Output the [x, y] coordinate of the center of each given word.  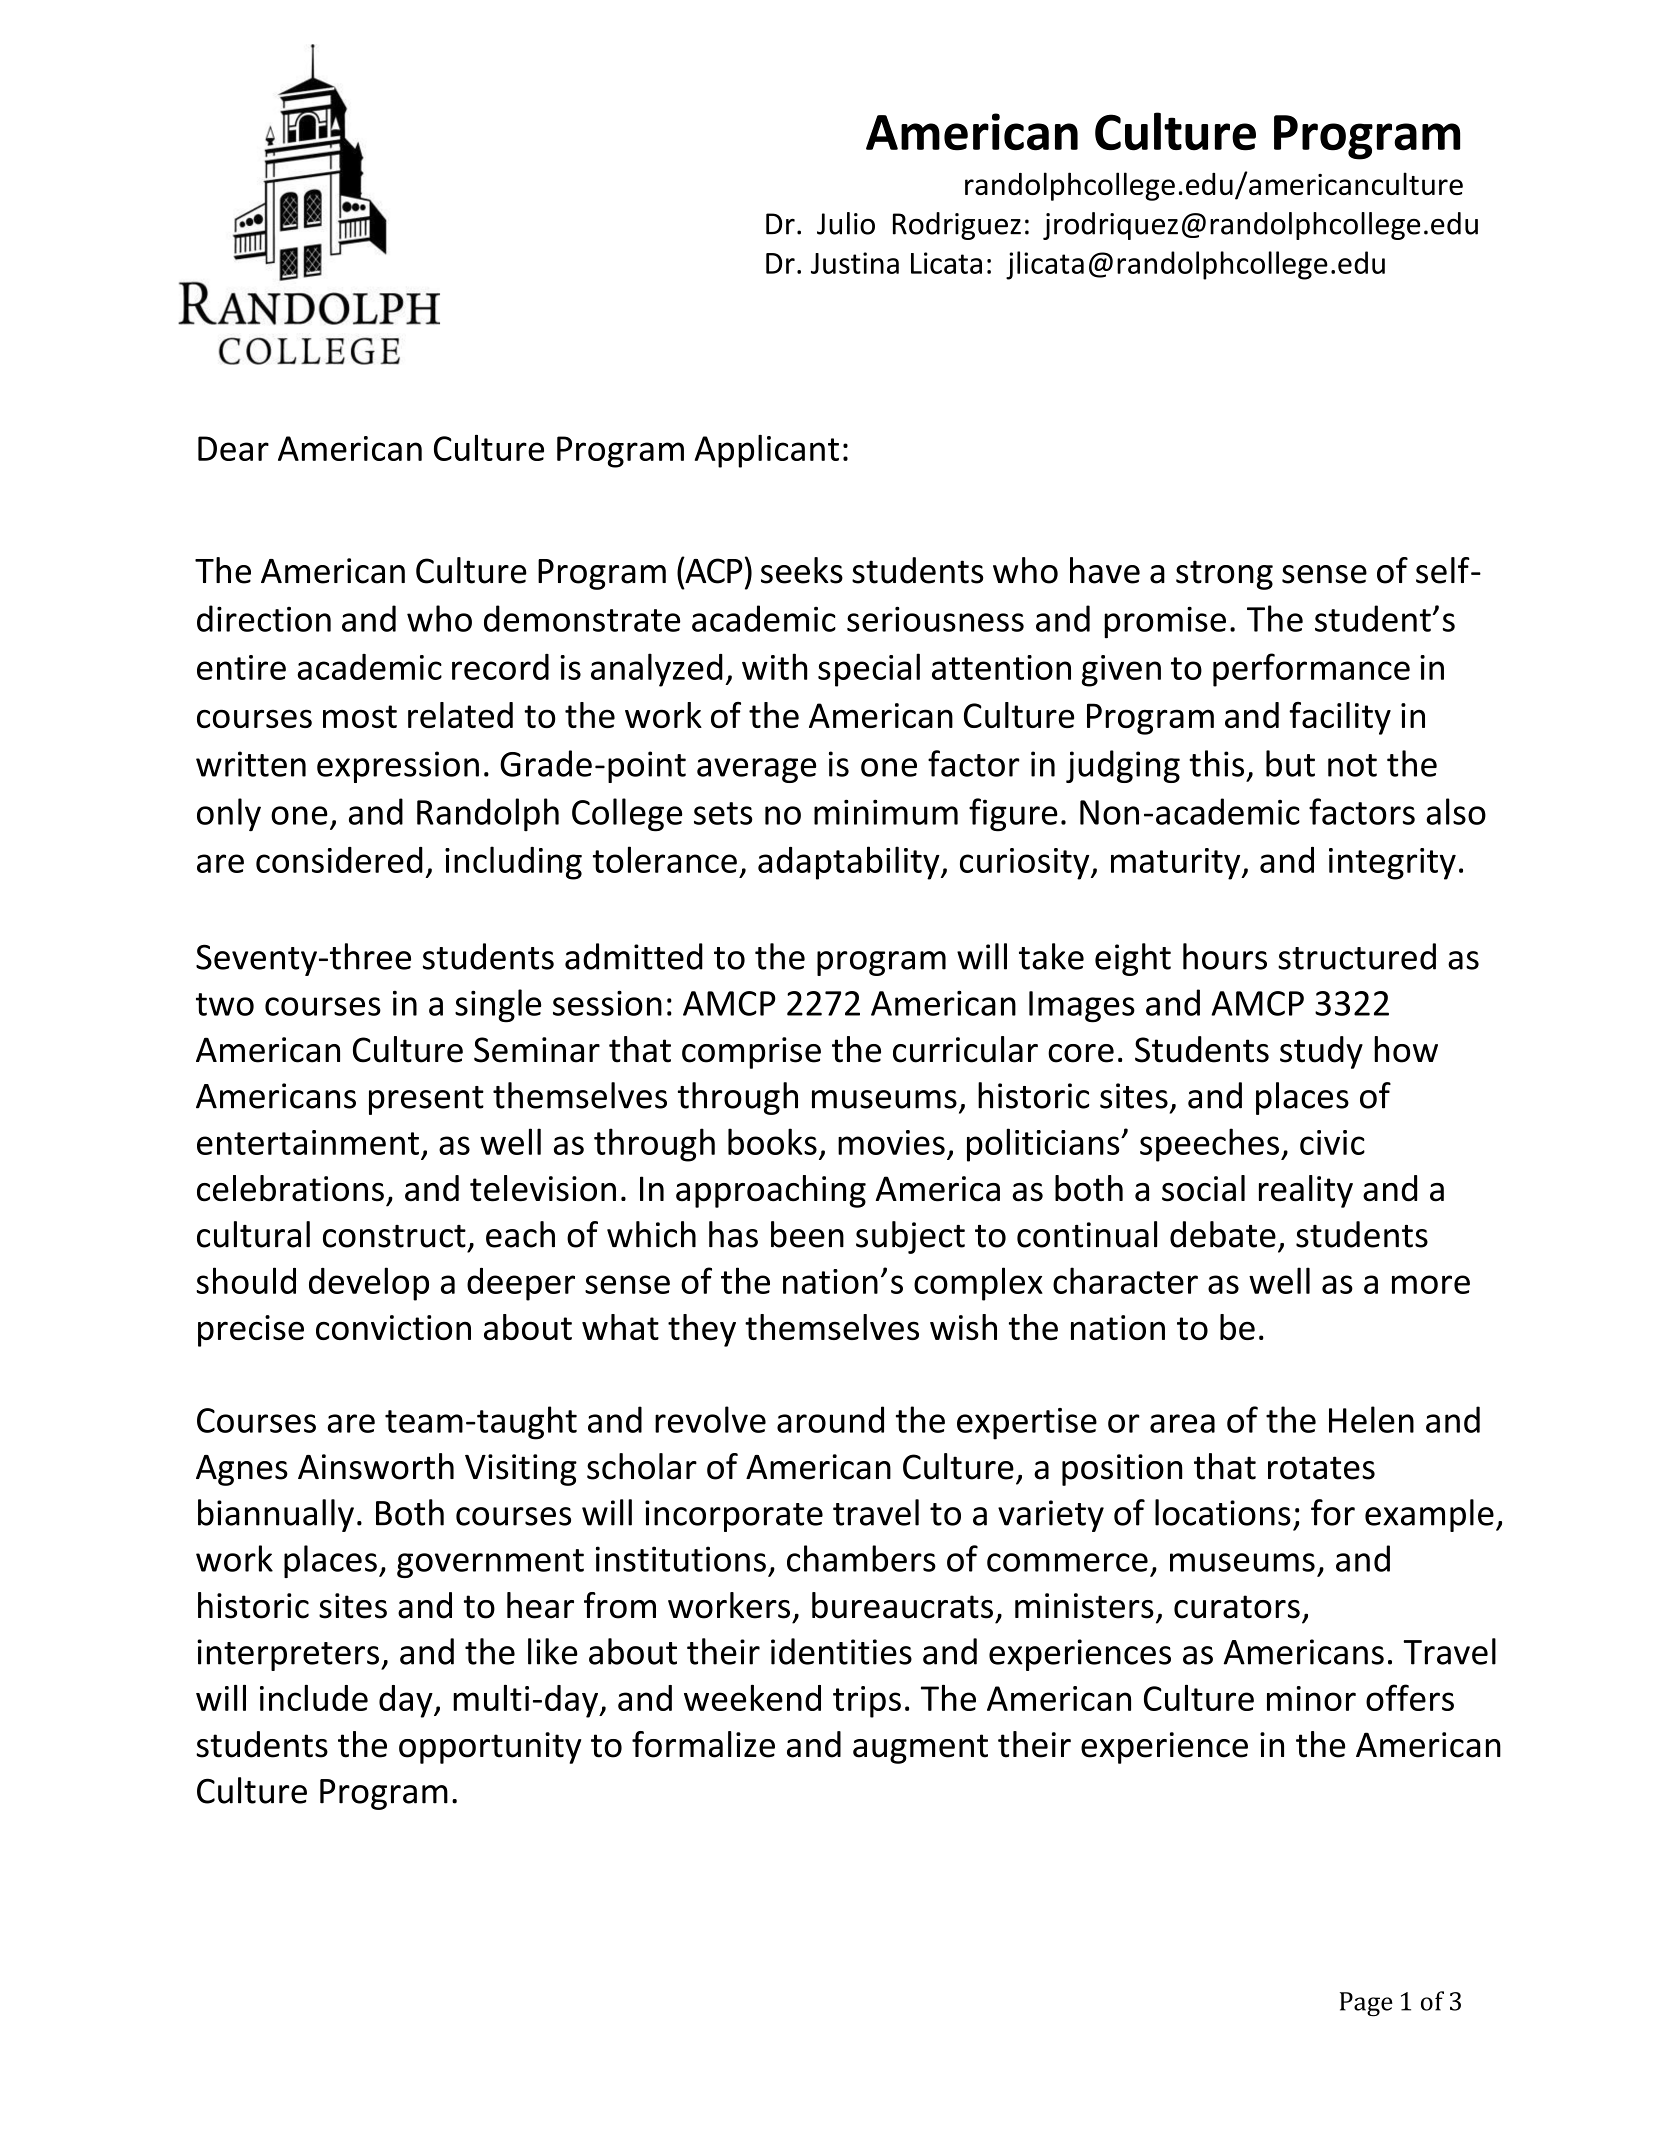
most [360, 716]
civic [1332, 1142]
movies [891, 1142]
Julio [846, 223]
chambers [861, 1558]
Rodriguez [957, 226]
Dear [233, 448]
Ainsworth [376, 1466]
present [426, 1100]
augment [920, 1749]
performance [1311, 670]
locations [1223, 1512]
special [869, 670]
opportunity [490, 1748]
